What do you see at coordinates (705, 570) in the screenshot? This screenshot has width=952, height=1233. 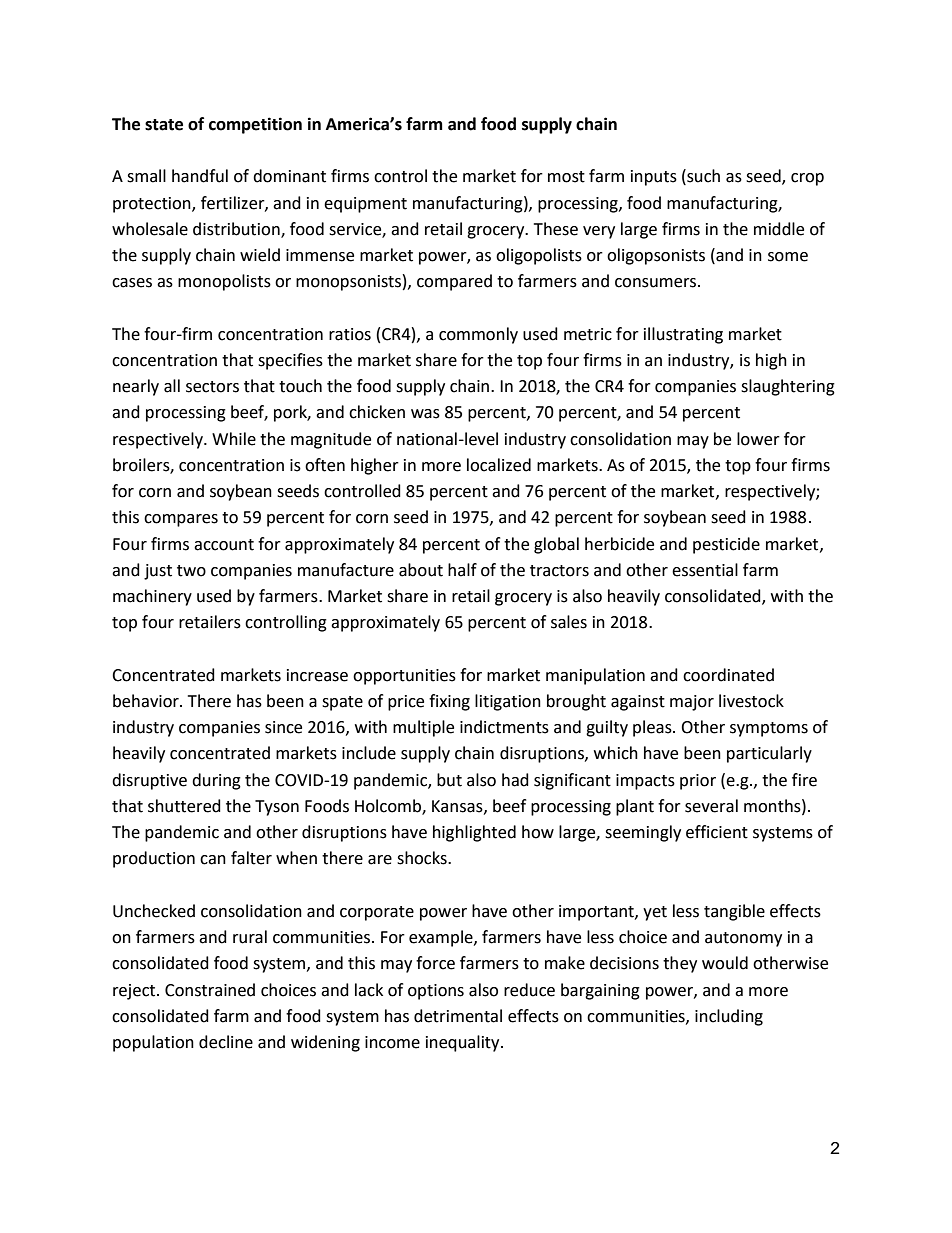 I see `essential` at bounding box center [705, 570].
